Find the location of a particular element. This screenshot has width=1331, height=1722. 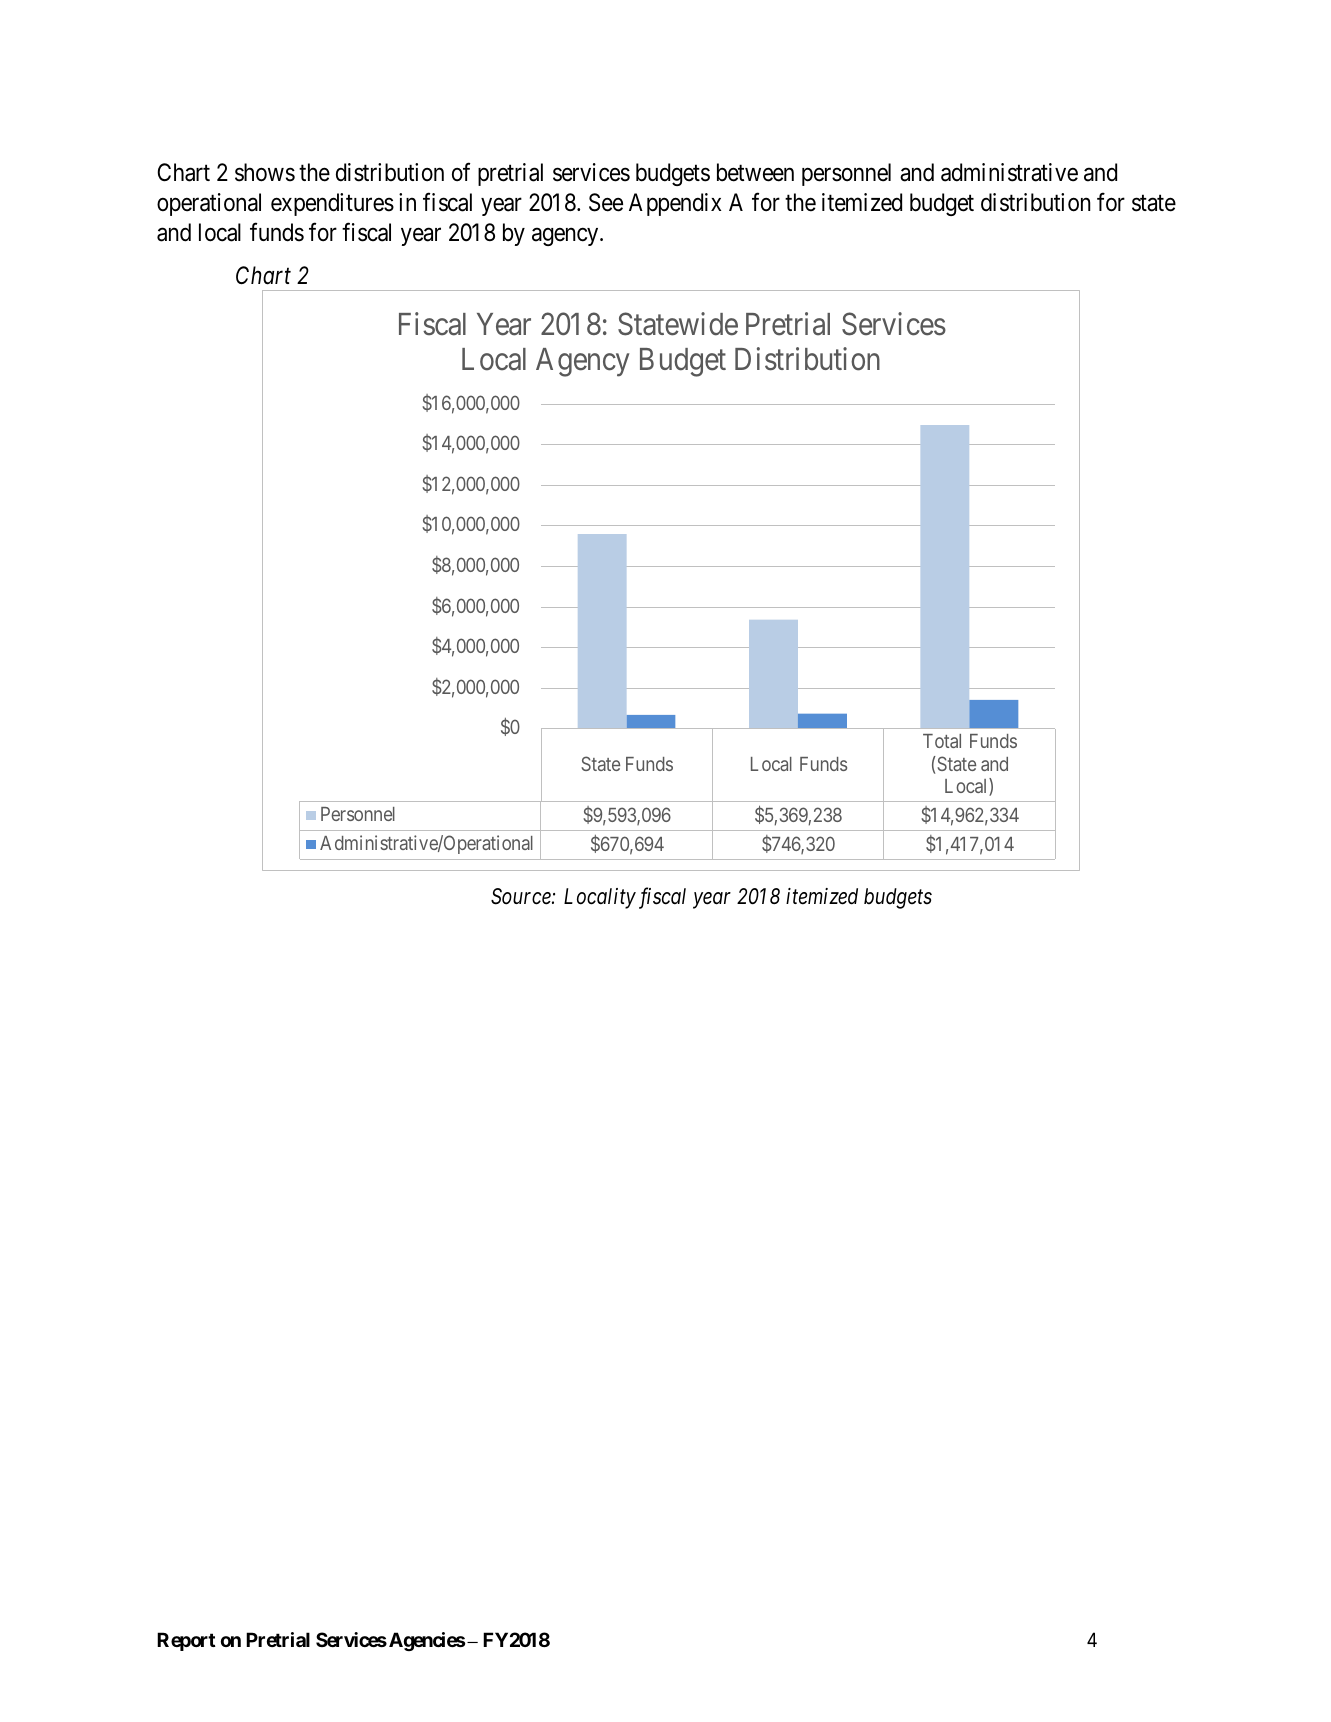

Total is located at coordinates (942, 741).
